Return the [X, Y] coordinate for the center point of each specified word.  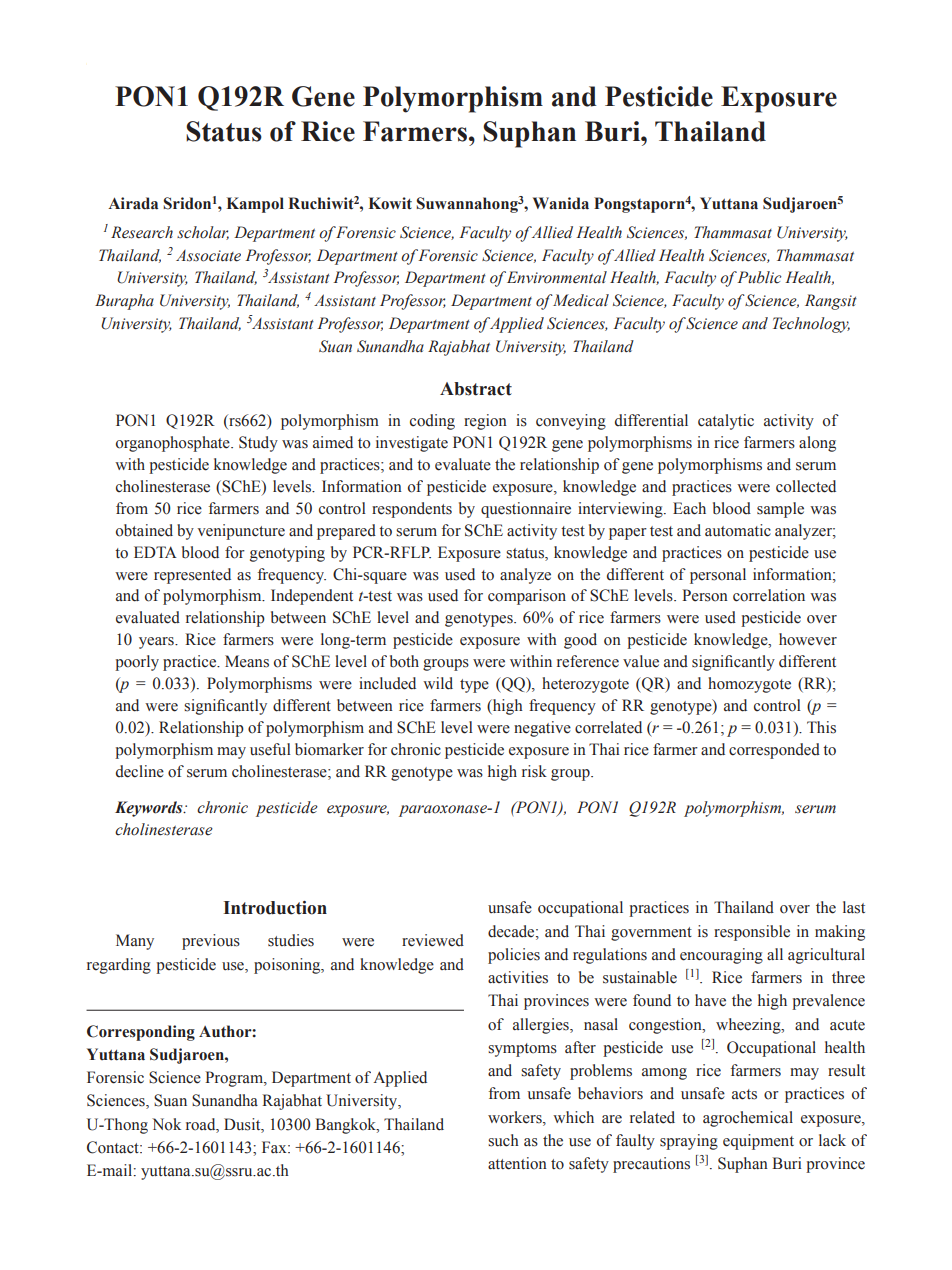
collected [806, 486]
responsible [752, 933]
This [821, 727]
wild [438, 683]
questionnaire [526, 510]
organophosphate [174, 444]
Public [759, 277]
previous [211, 942]
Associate [208, 256]
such [503, 1140]
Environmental [557, 277]
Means [247, 661]
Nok [166, 1124]
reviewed [433, 940]
